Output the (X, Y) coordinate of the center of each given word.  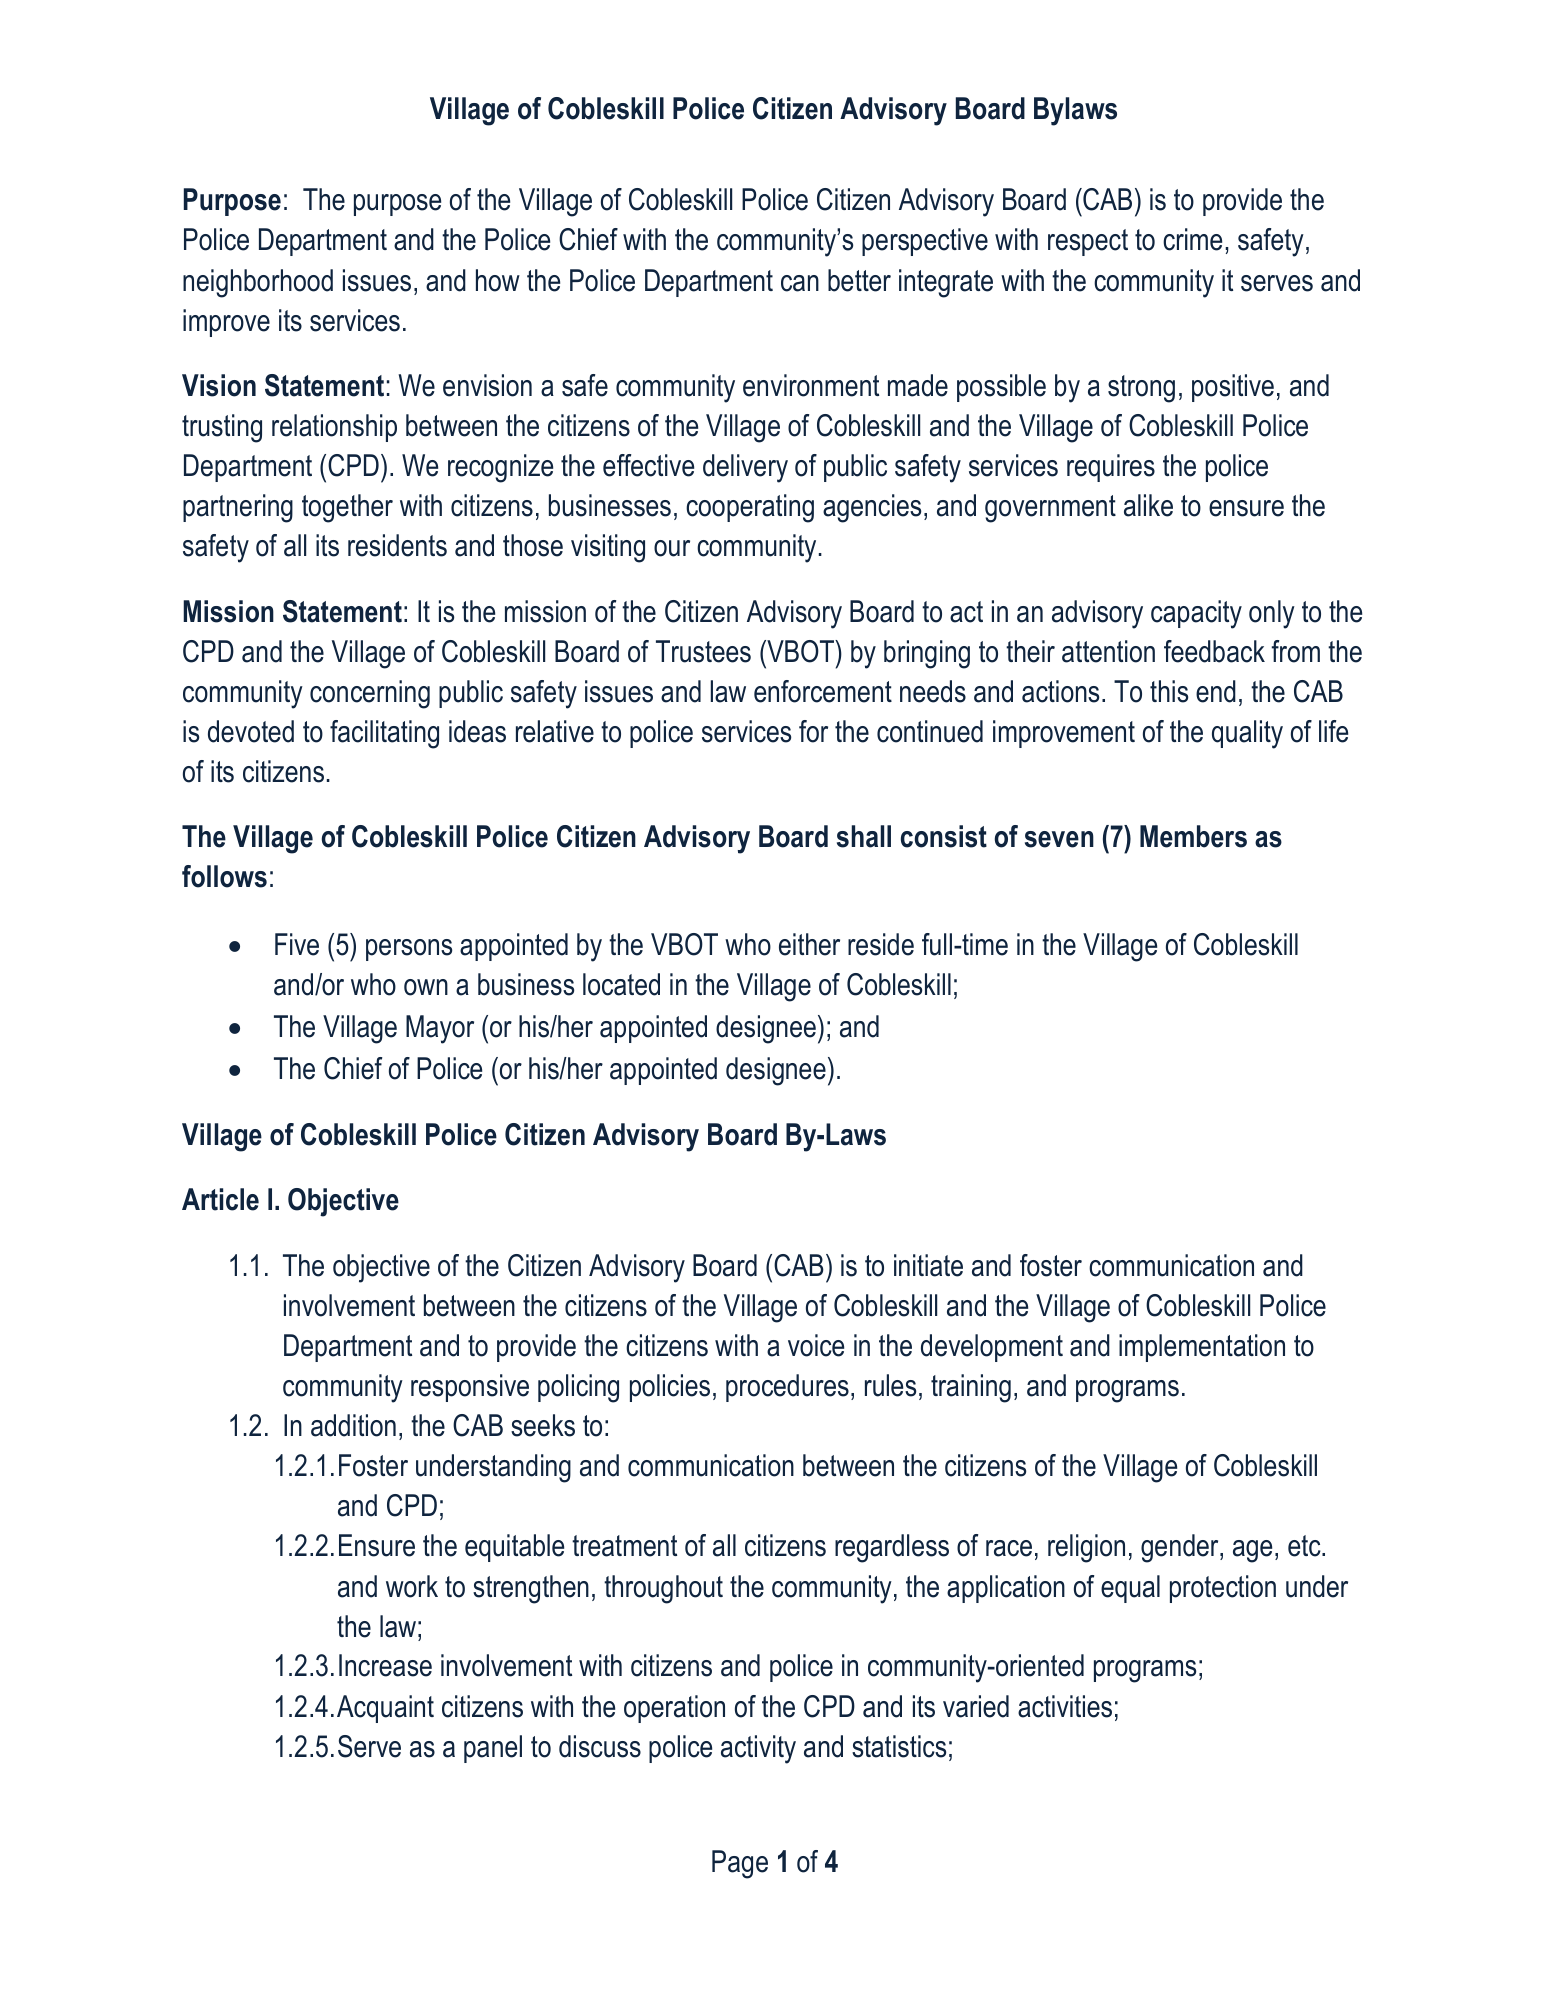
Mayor (440, 1029)
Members (1193, 836)
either (809, 944)
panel (493, 1749)
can (800, 283)
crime (1192, 239)
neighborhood (258, 283)
